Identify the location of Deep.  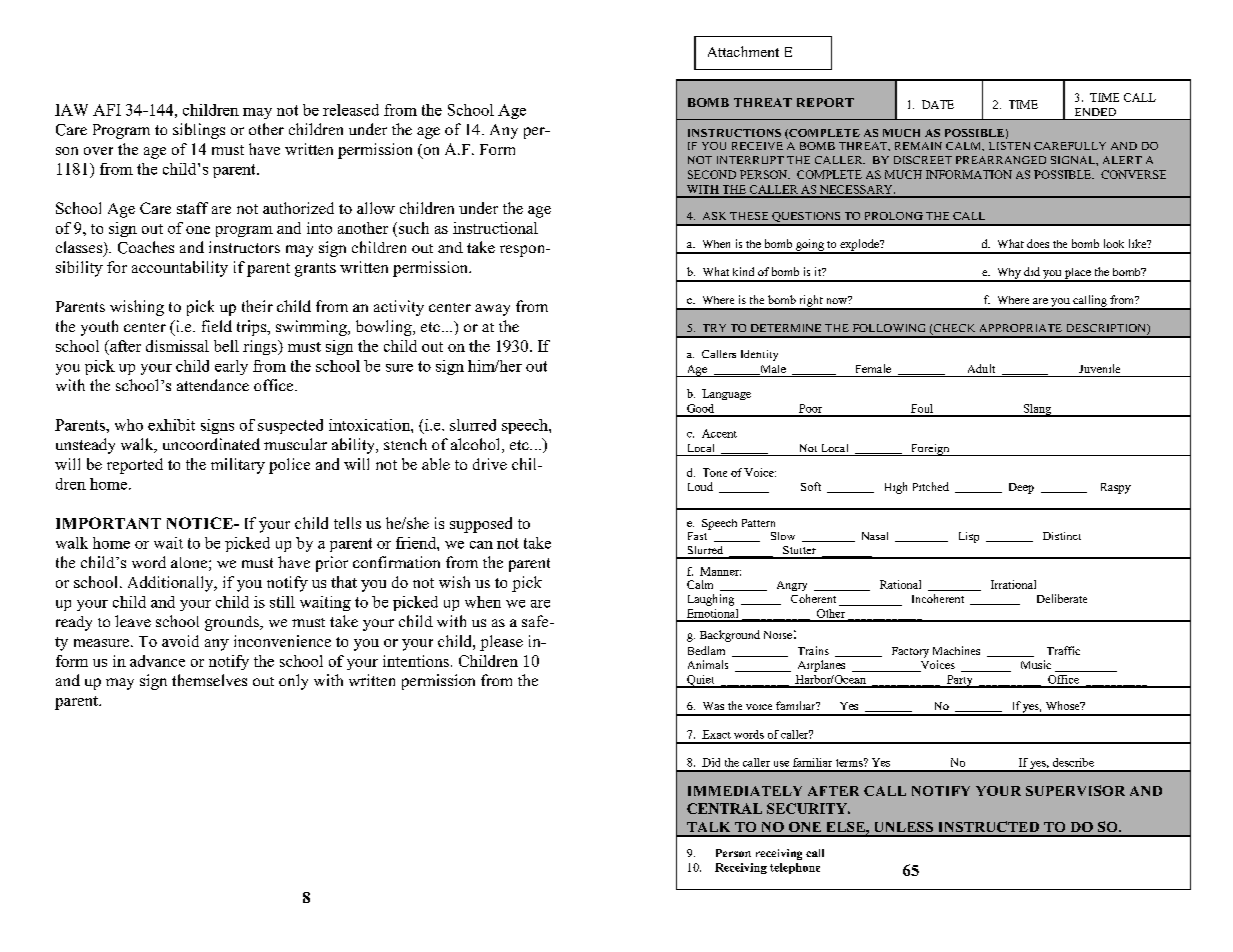
(1021, 488).
